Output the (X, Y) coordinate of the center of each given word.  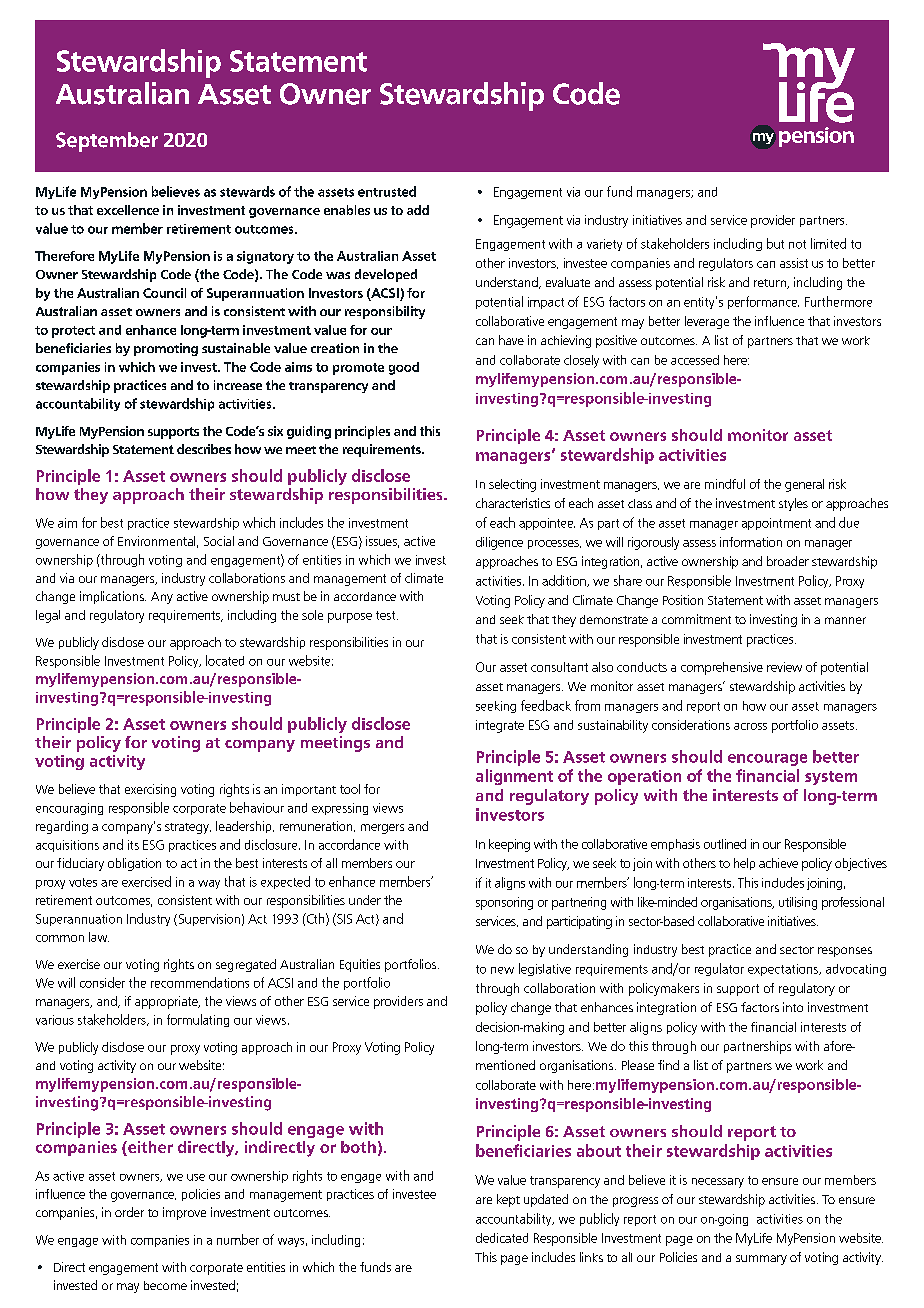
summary (761, 1260)
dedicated (502, 1238)
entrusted (387, 191)
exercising (150, 790)
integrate (500, 726)
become (165, 1285)
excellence (128, 210)
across (750, 726)
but (775, 243)
